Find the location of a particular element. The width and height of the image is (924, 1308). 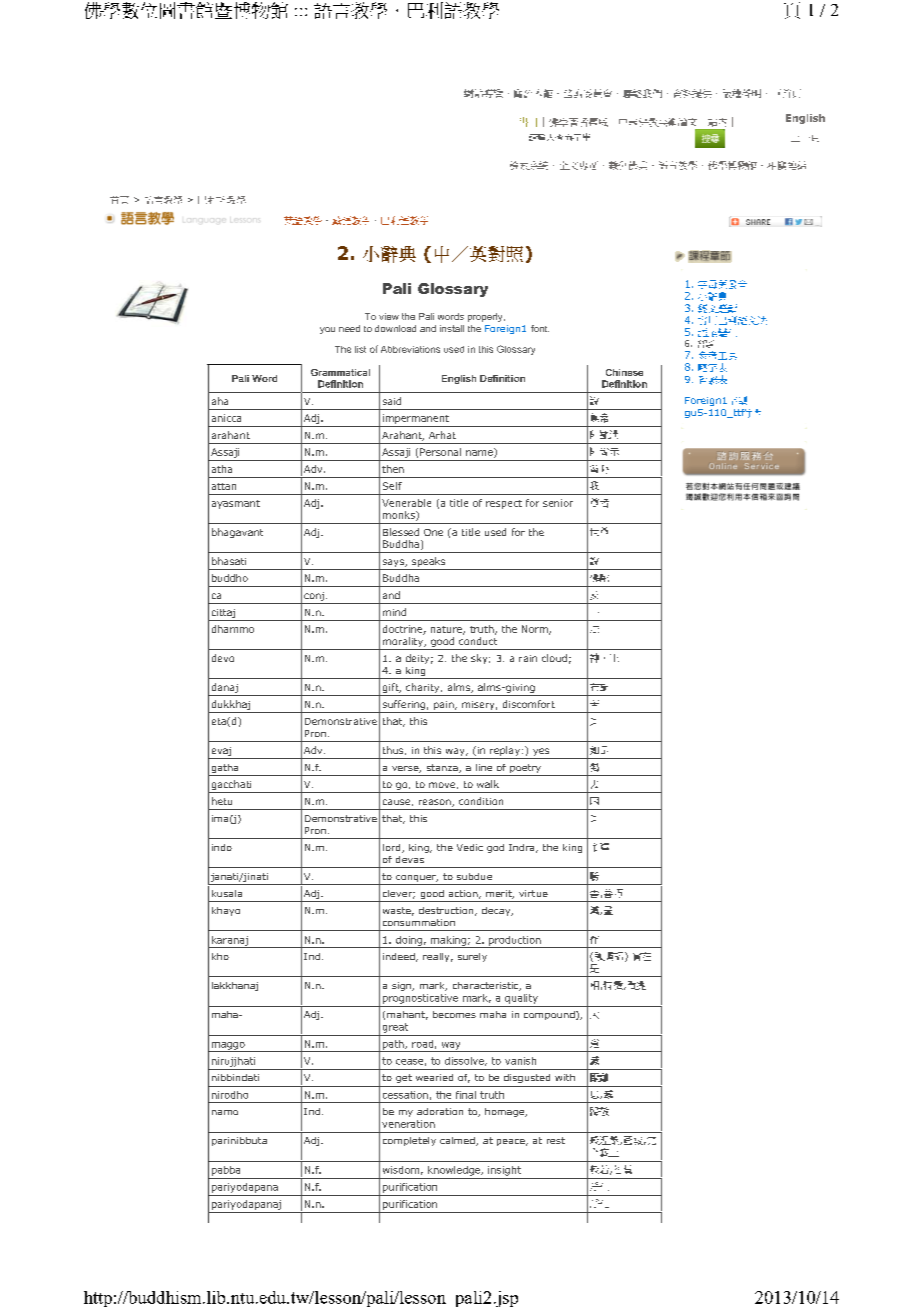

devo is located at coordinates (223, 658).
